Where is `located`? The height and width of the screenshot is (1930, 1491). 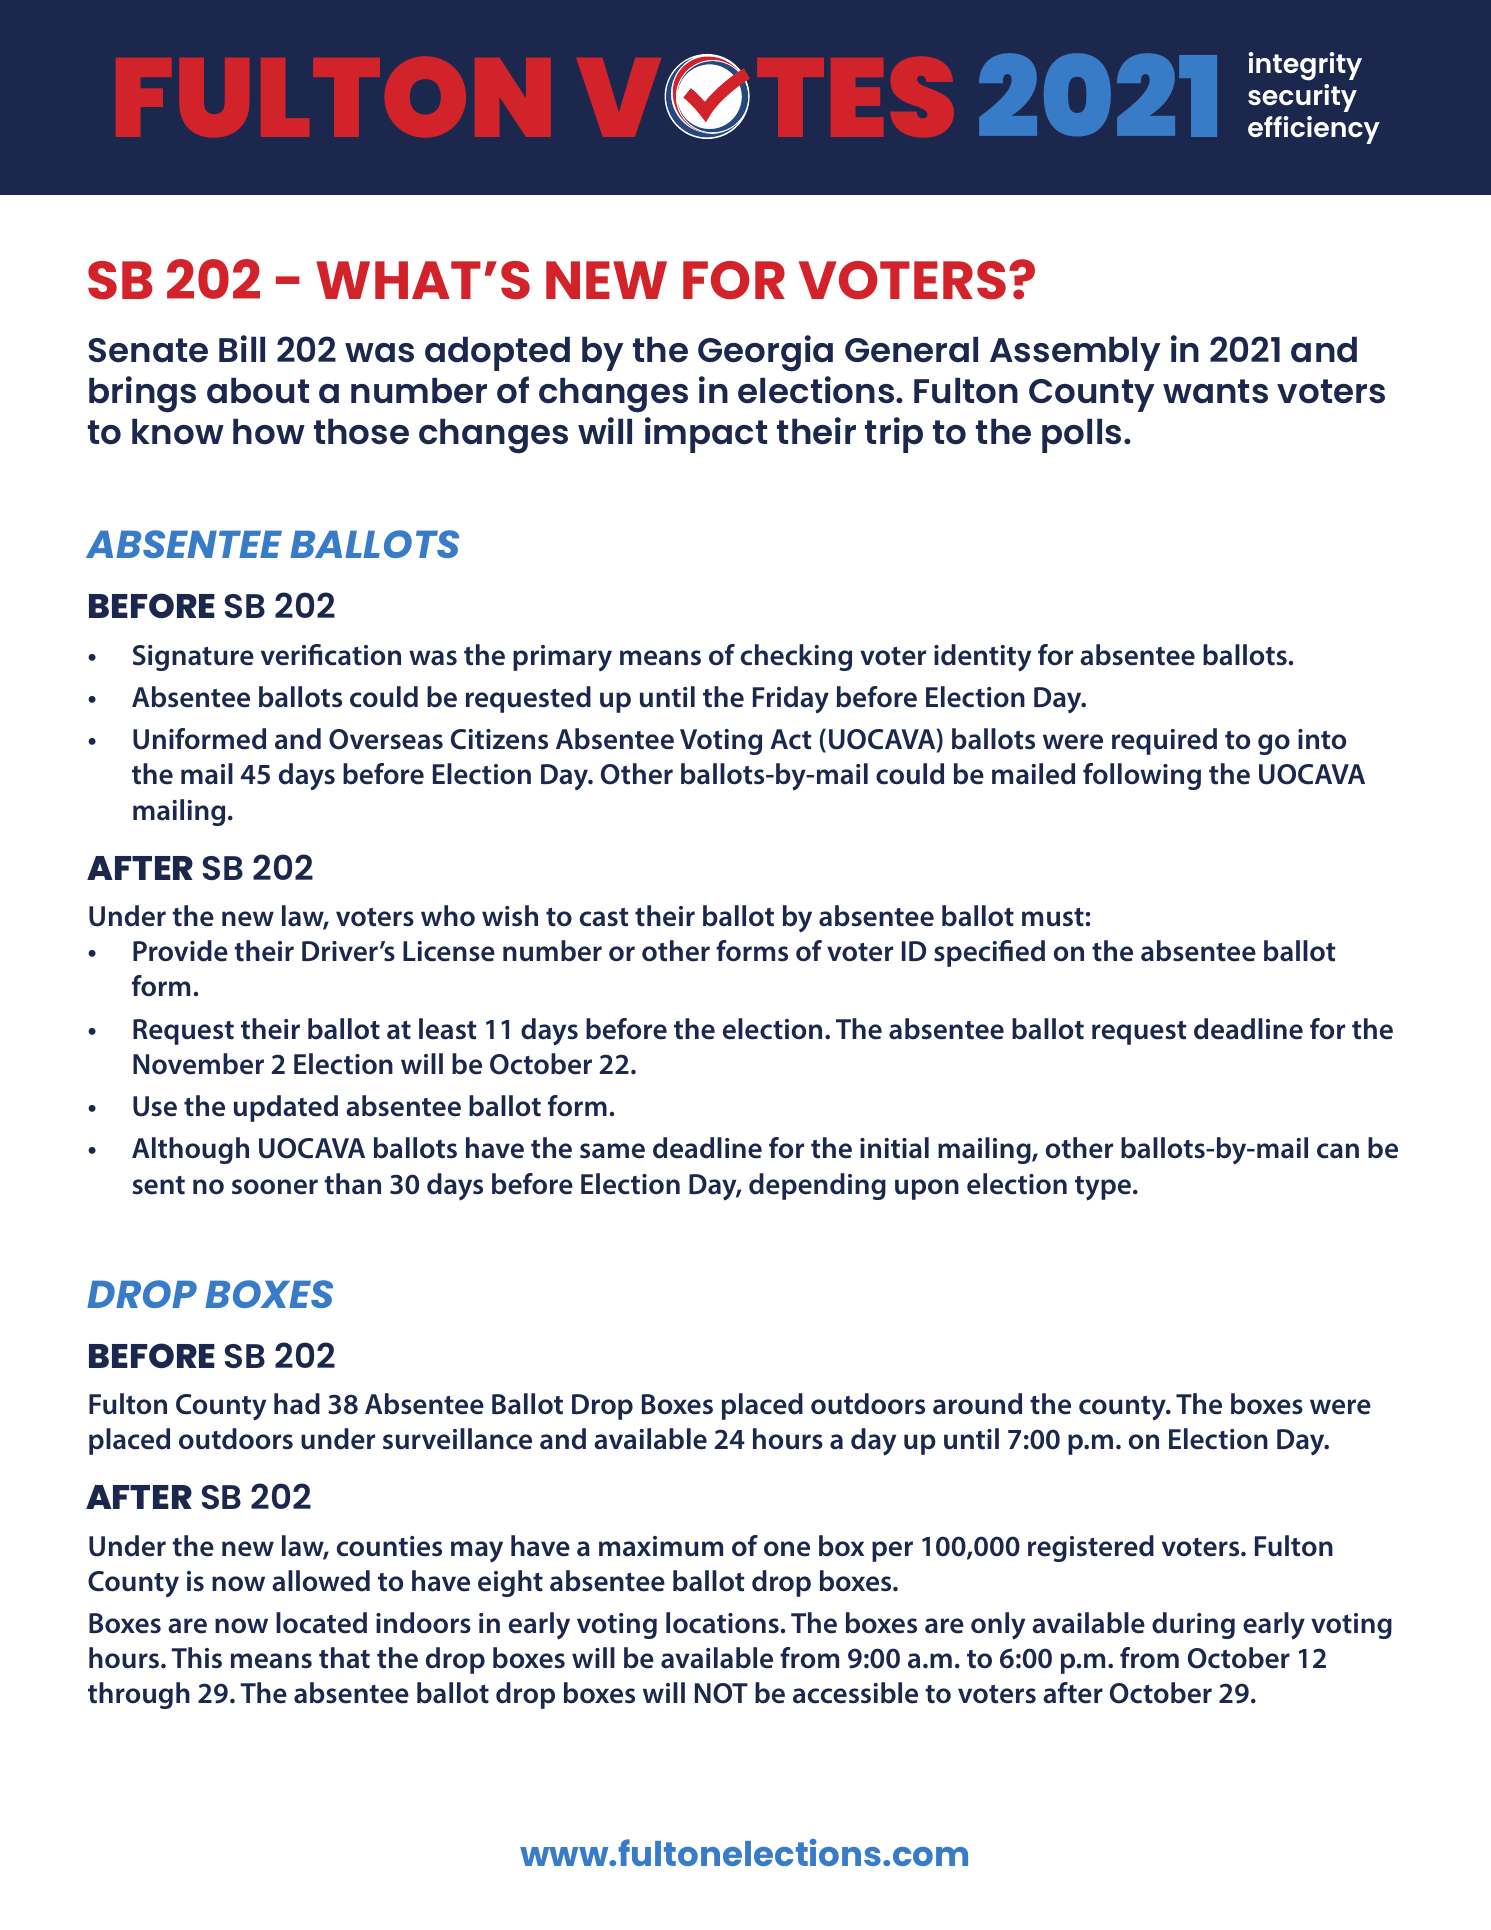
located is located at coordinates (321, 1623).
